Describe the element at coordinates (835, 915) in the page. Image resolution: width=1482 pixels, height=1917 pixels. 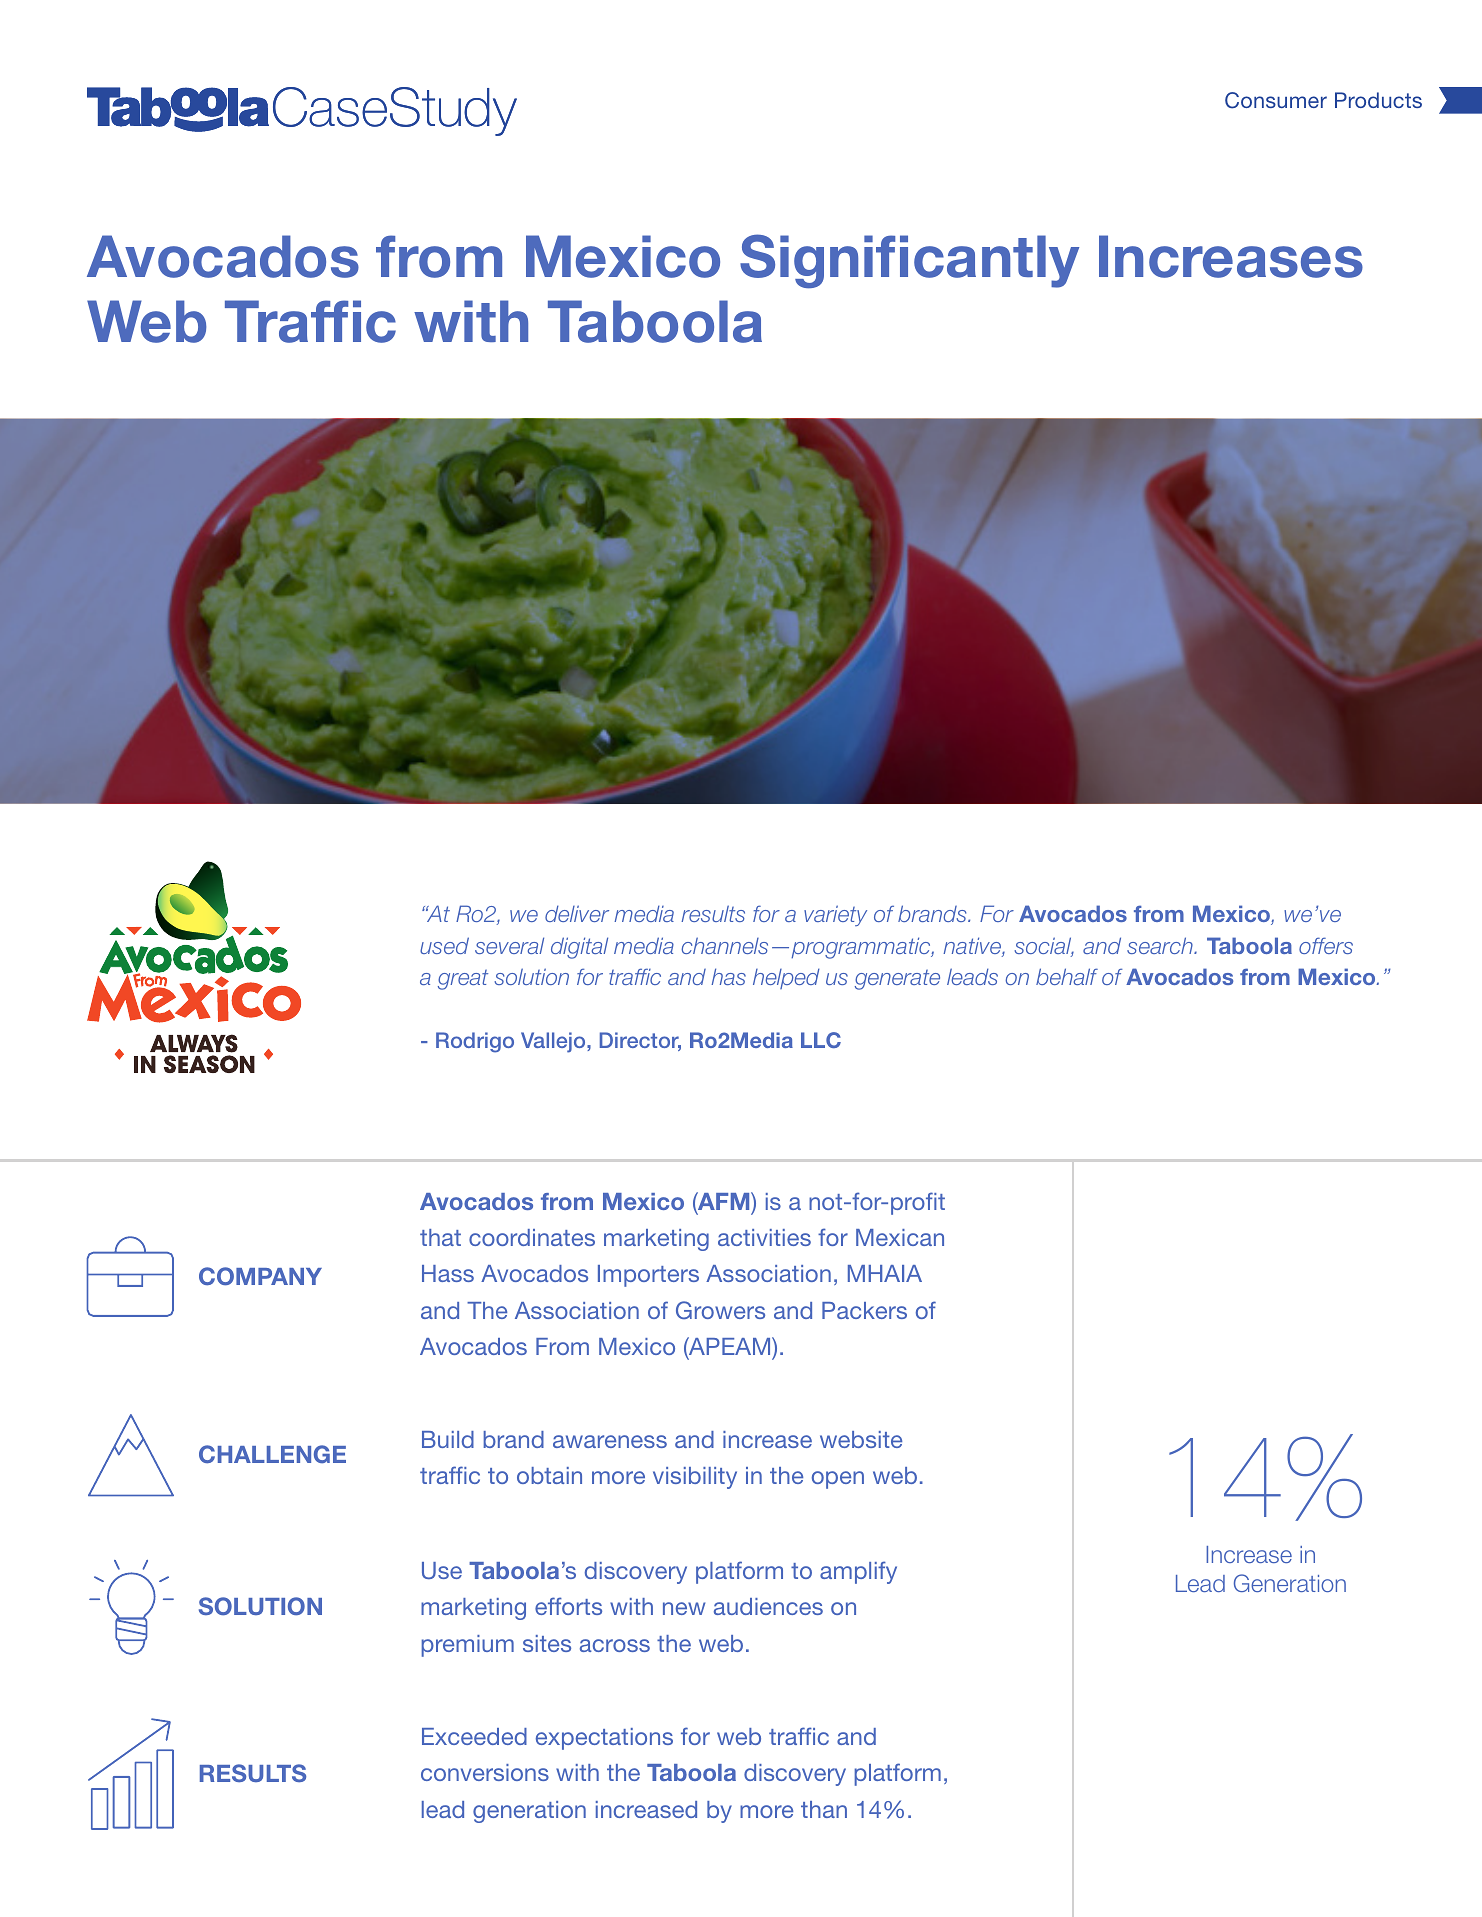
I see `variety` at that location.
